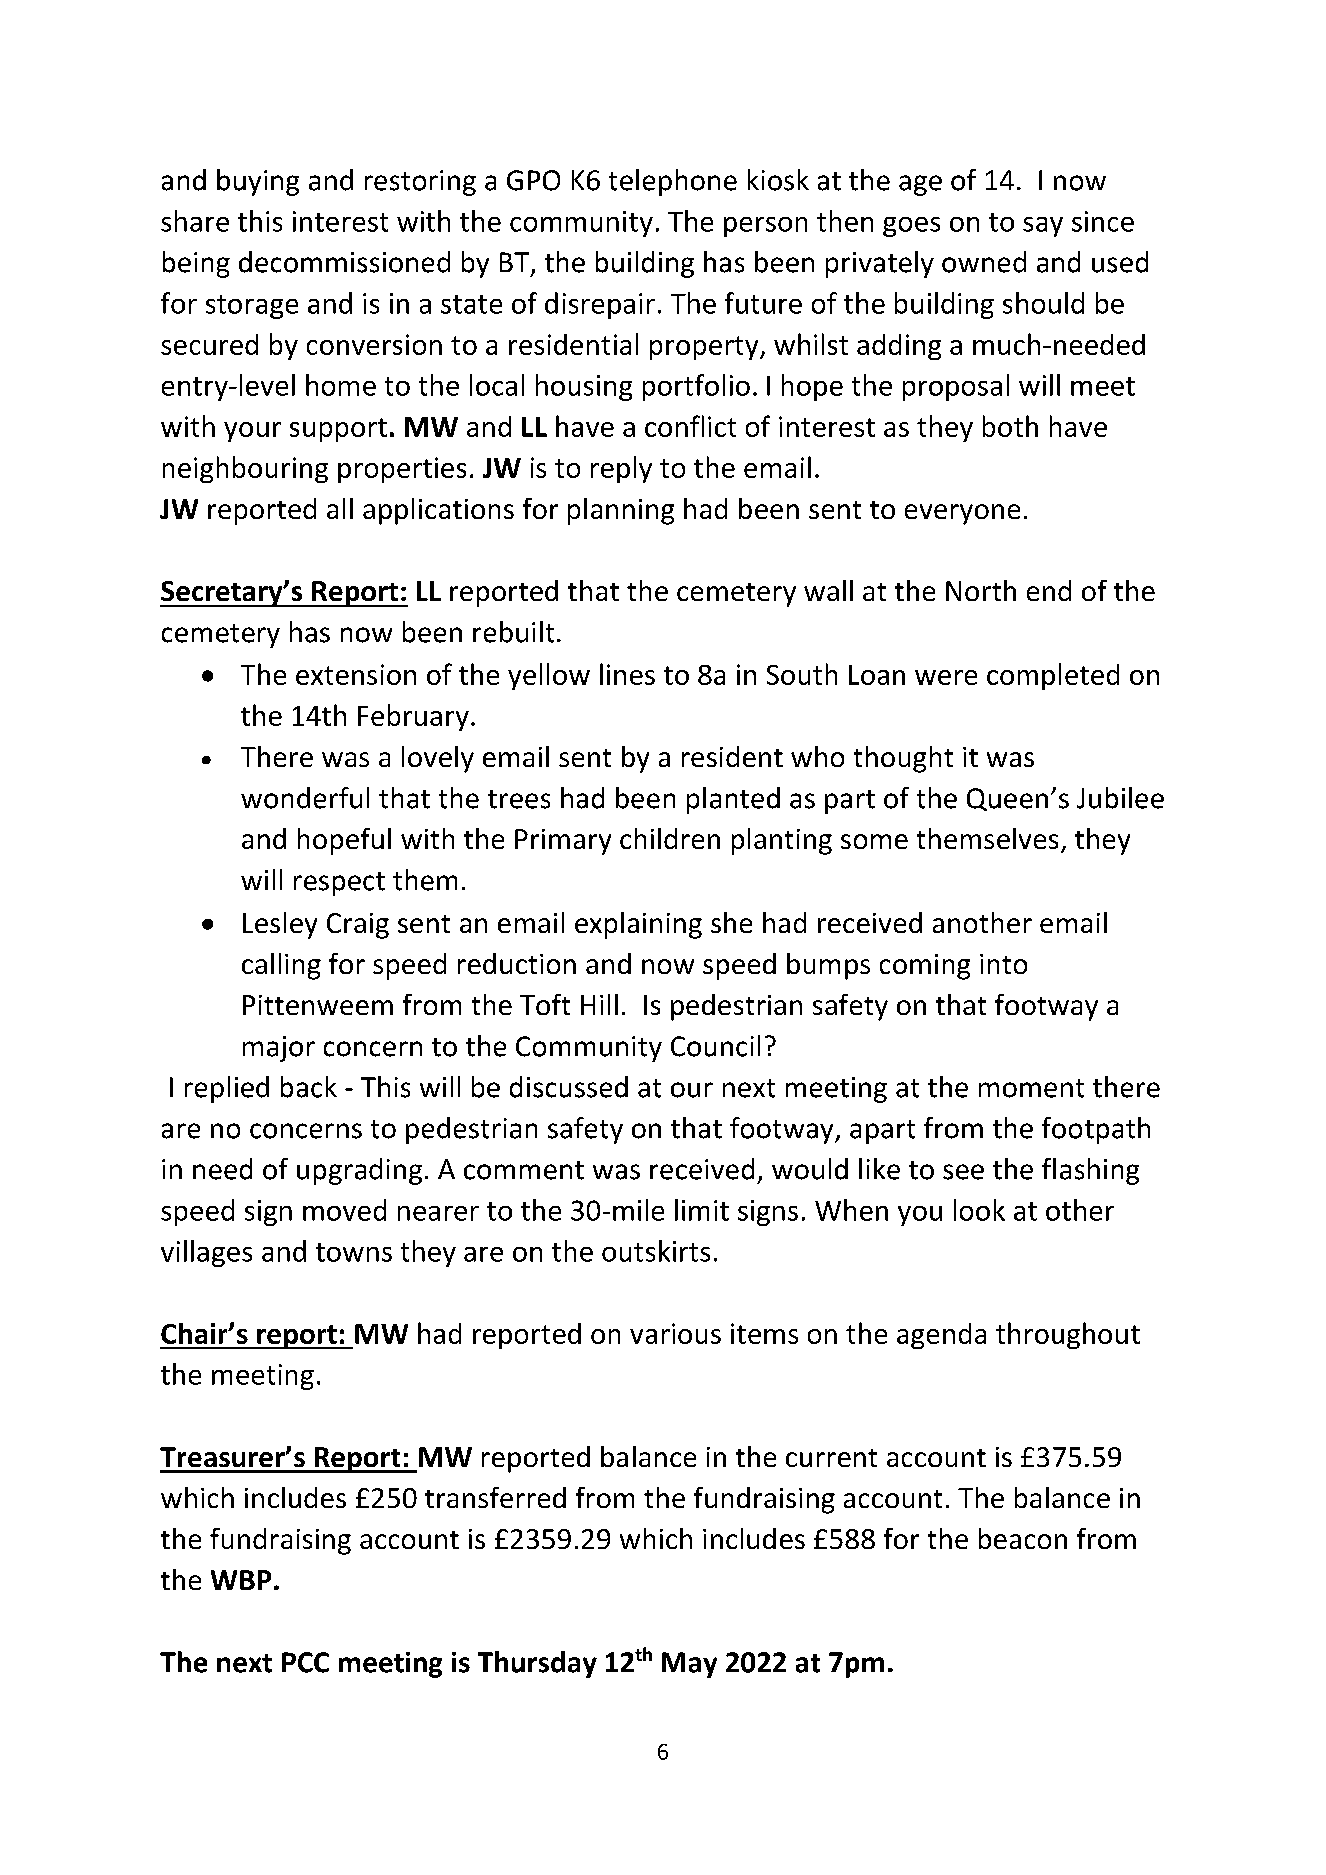 The height and width of the screenshot is (1875, 1326). I want to click on Lesley, so click(280, 925).
